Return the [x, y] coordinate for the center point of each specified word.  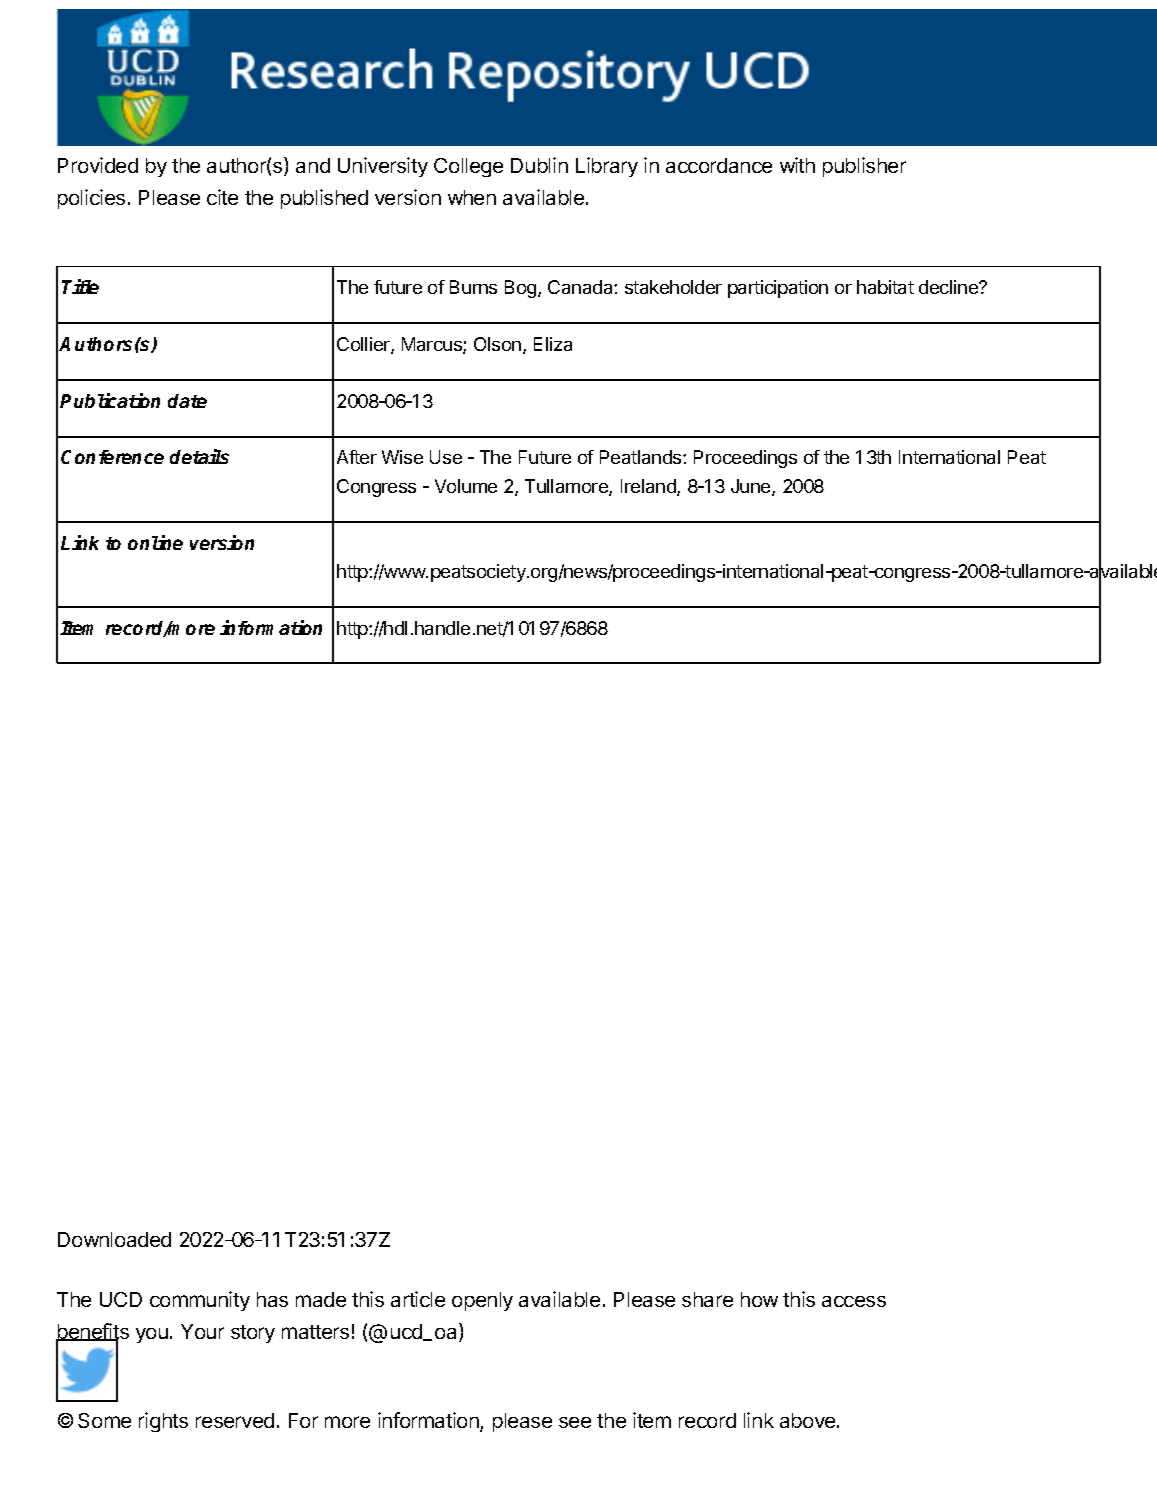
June [752, 487]
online [155, 542]
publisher [864, 167]
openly [482, 1301]
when [472, 197]
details [199, 456]
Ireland [649, 487]
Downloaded [114, 1239]
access [854, 1301]
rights [163, 1422]
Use [446, 457]
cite [222, 197]
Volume [466, 486]
